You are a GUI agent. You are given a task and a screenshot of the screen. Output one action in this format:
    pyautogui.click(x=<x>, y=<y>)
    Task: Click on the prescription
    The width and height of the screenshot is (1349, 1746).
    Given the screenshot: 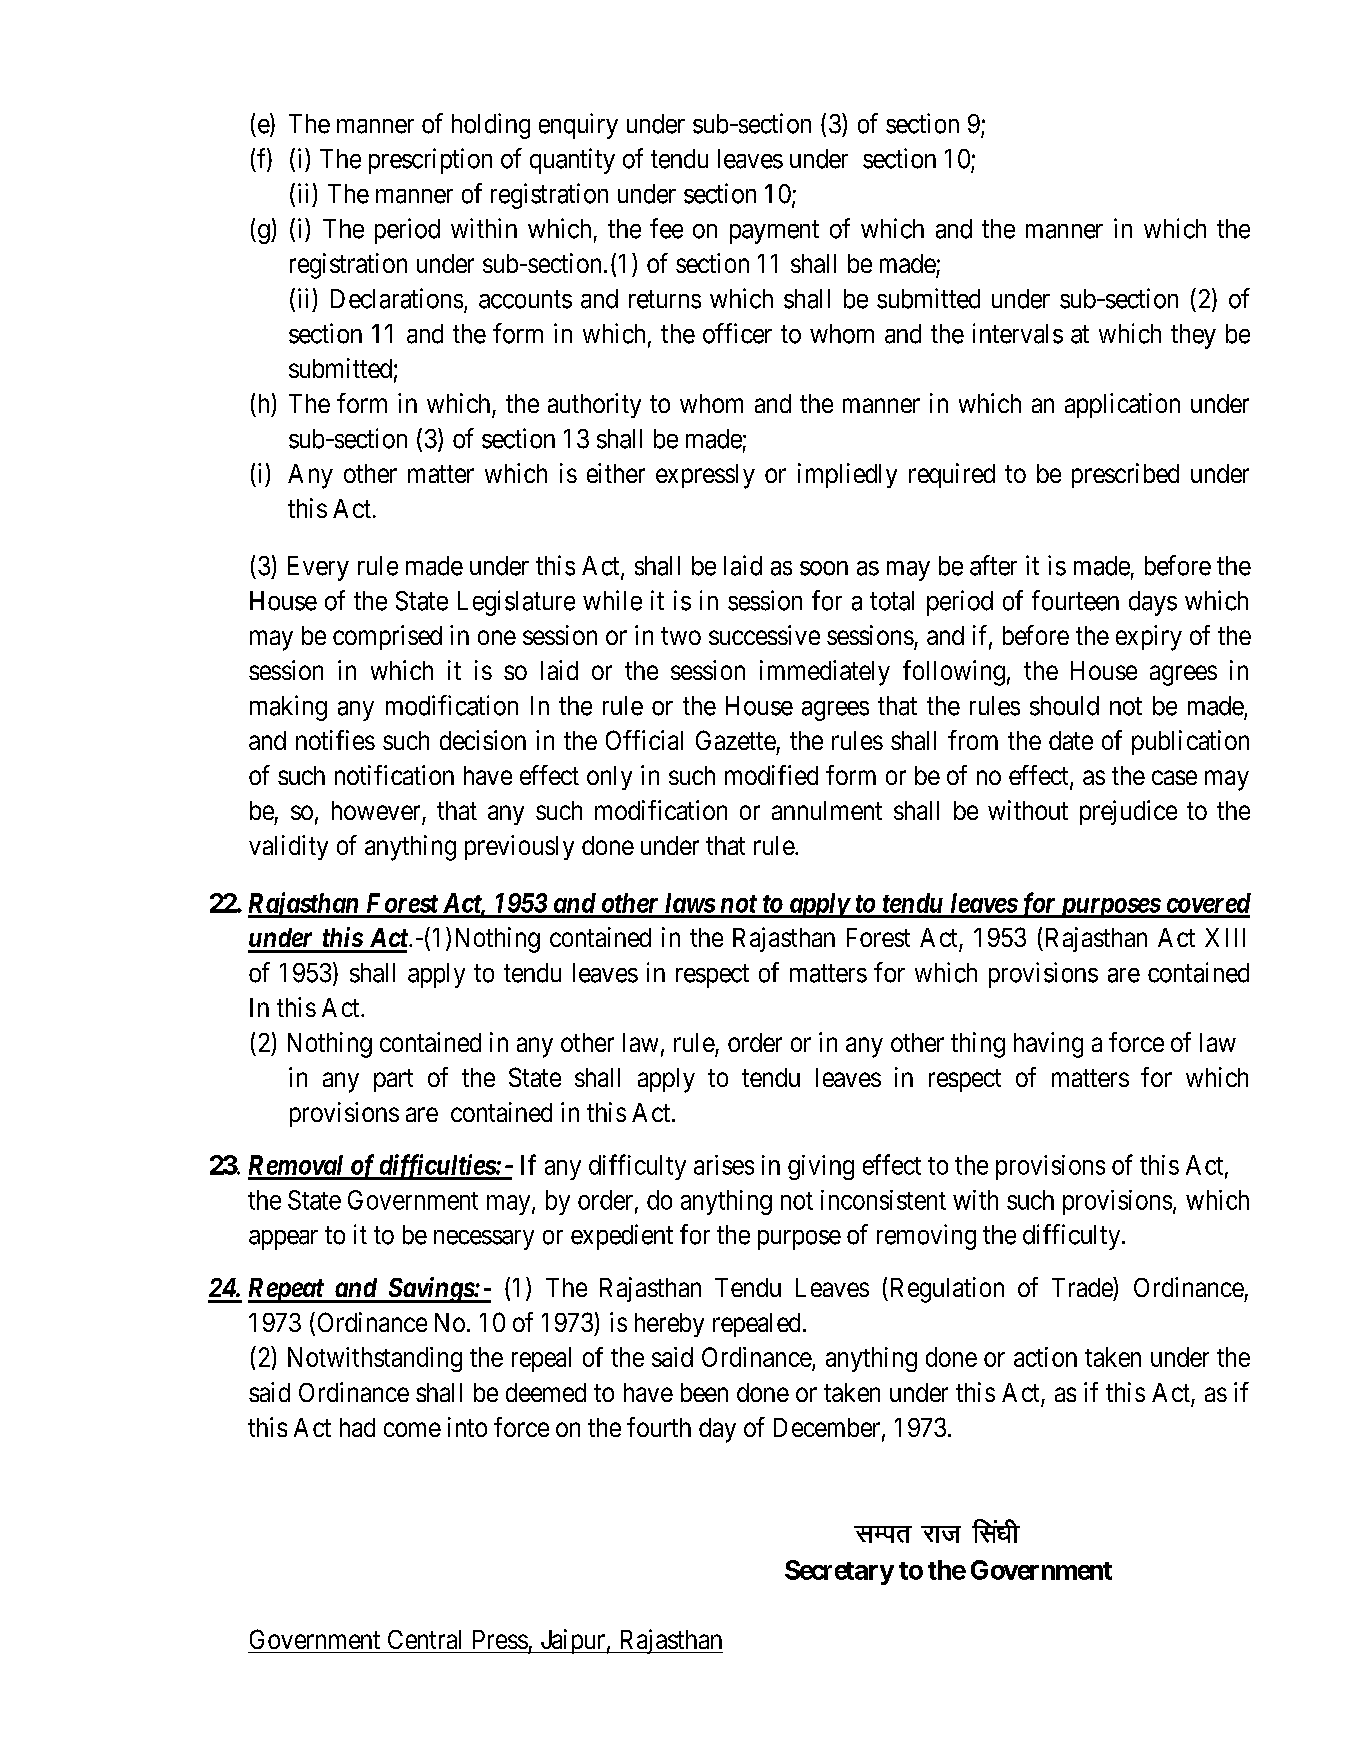 What is the action you would take?
    pyautogui.click(x=430, y=161)
